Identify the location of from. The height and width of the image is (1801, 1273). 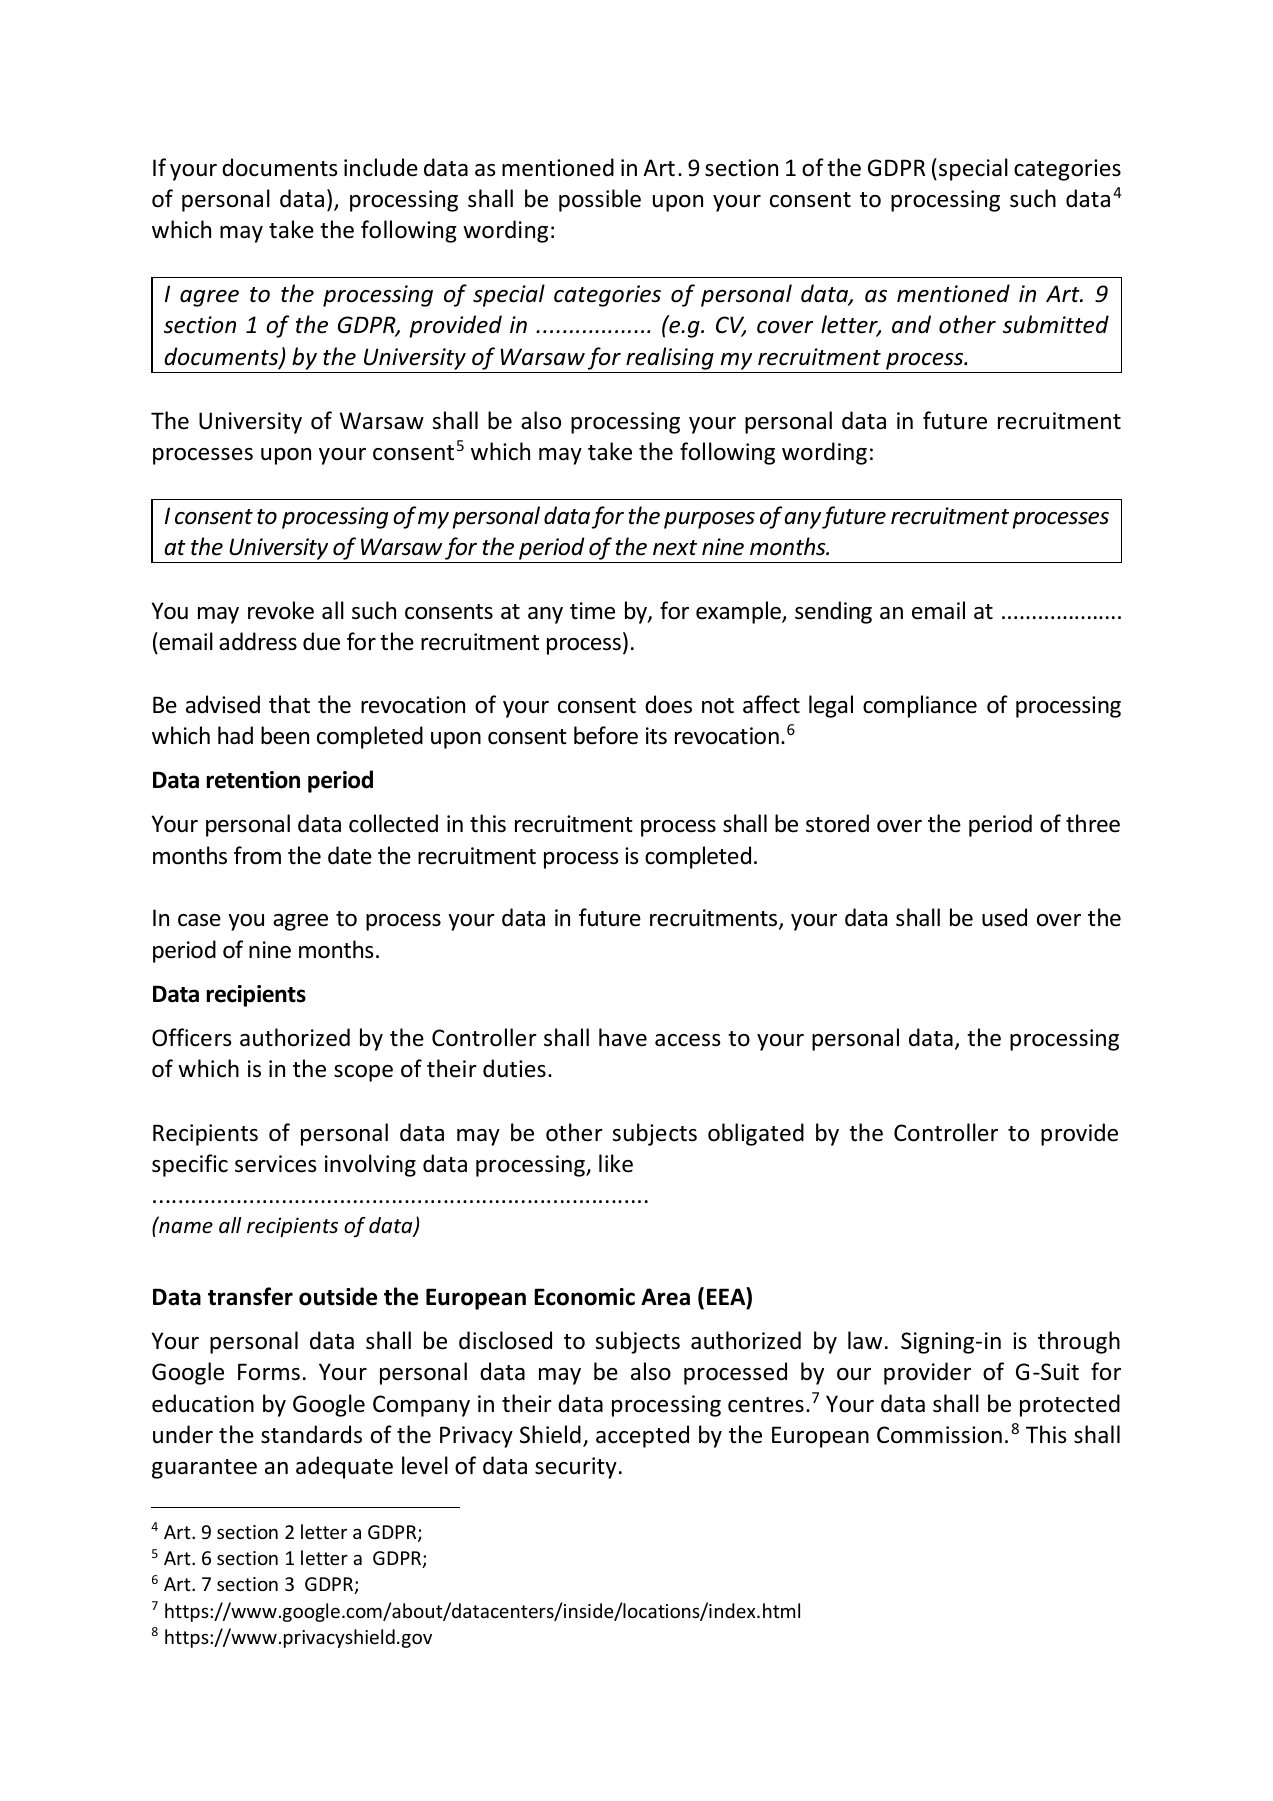
(257, 855).
